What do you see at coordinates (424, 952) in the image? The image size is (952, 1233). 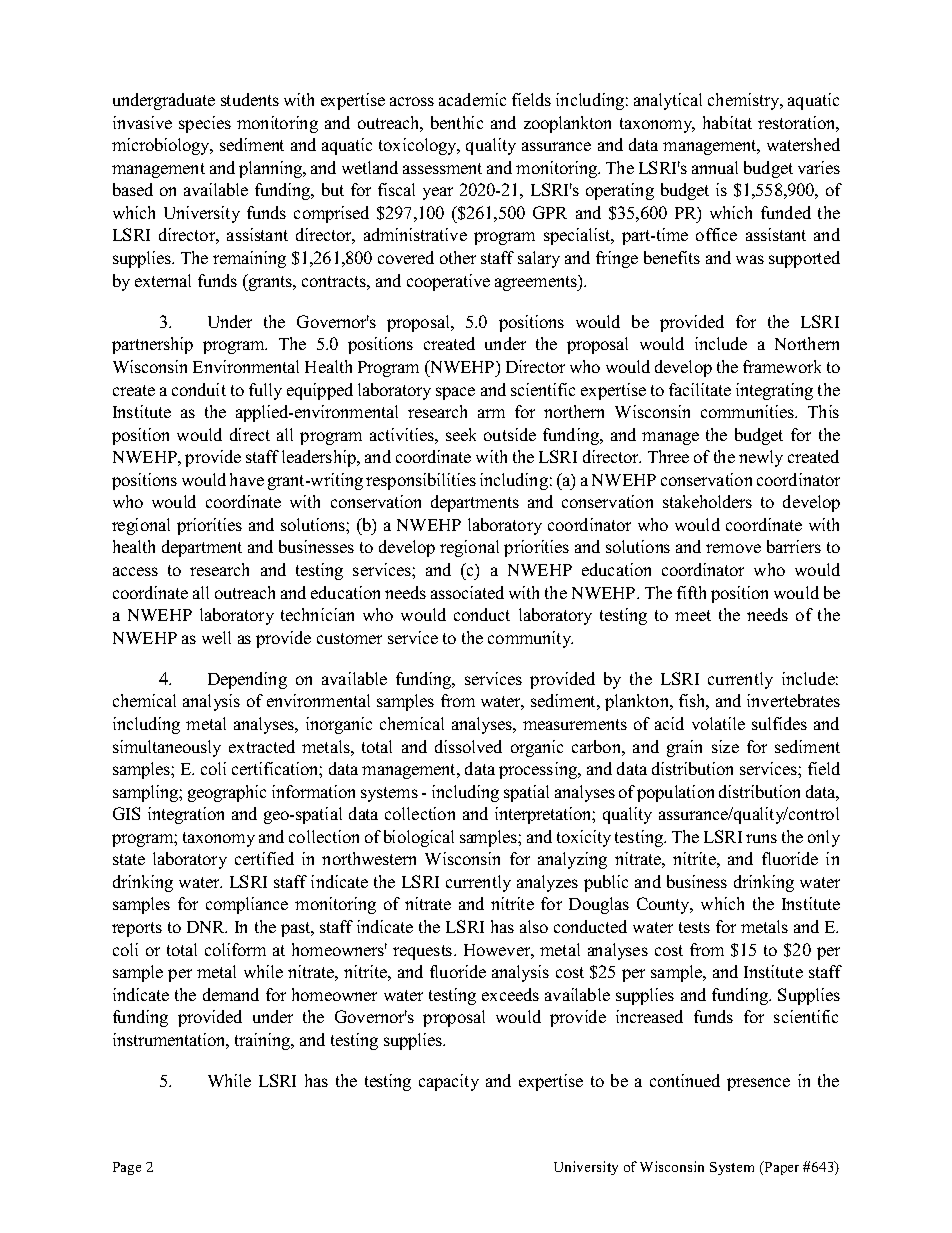 I see `requests` at bounding box center [424, 952].
